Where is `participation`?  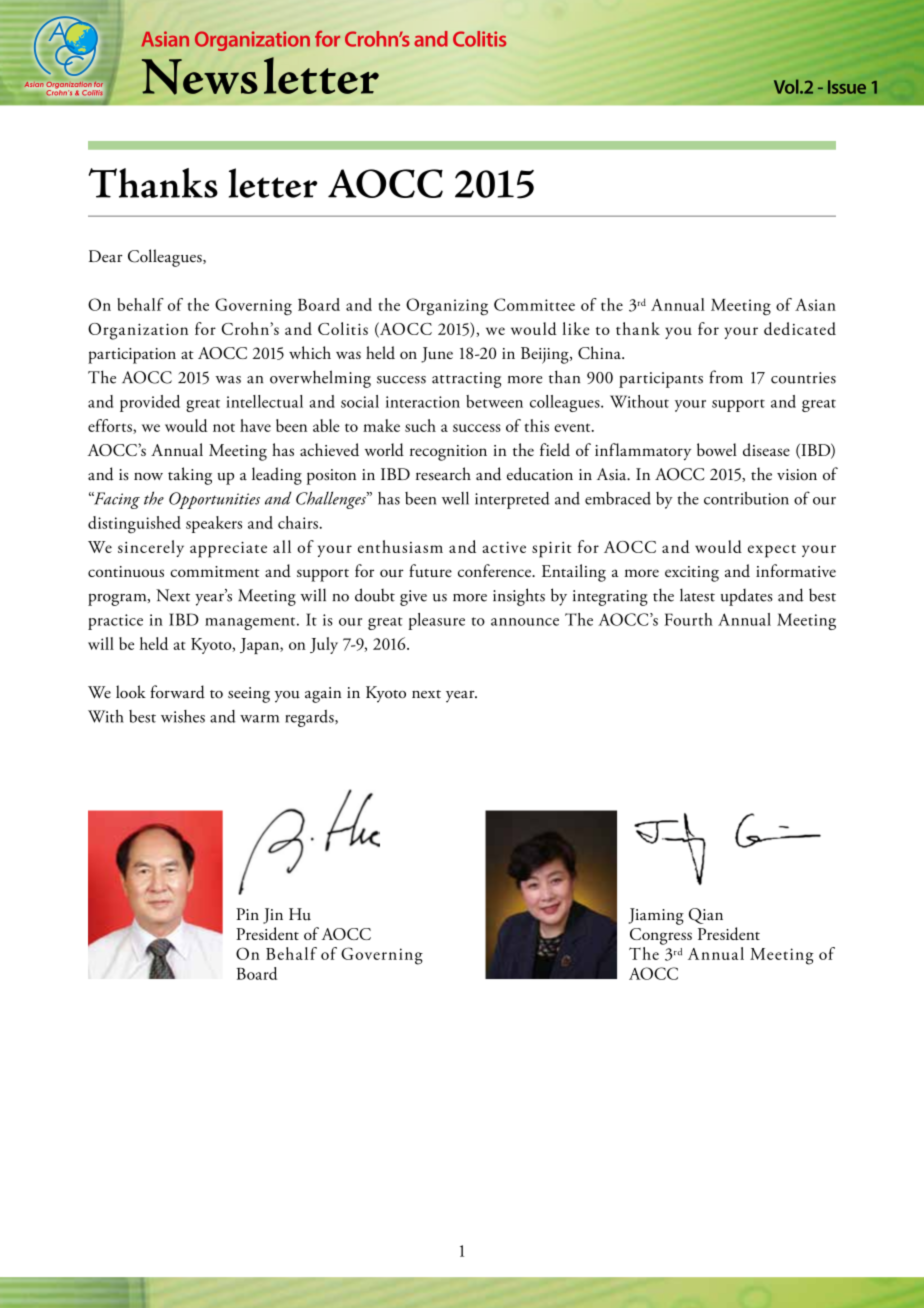
participation is located at coordinates (132, 356).
